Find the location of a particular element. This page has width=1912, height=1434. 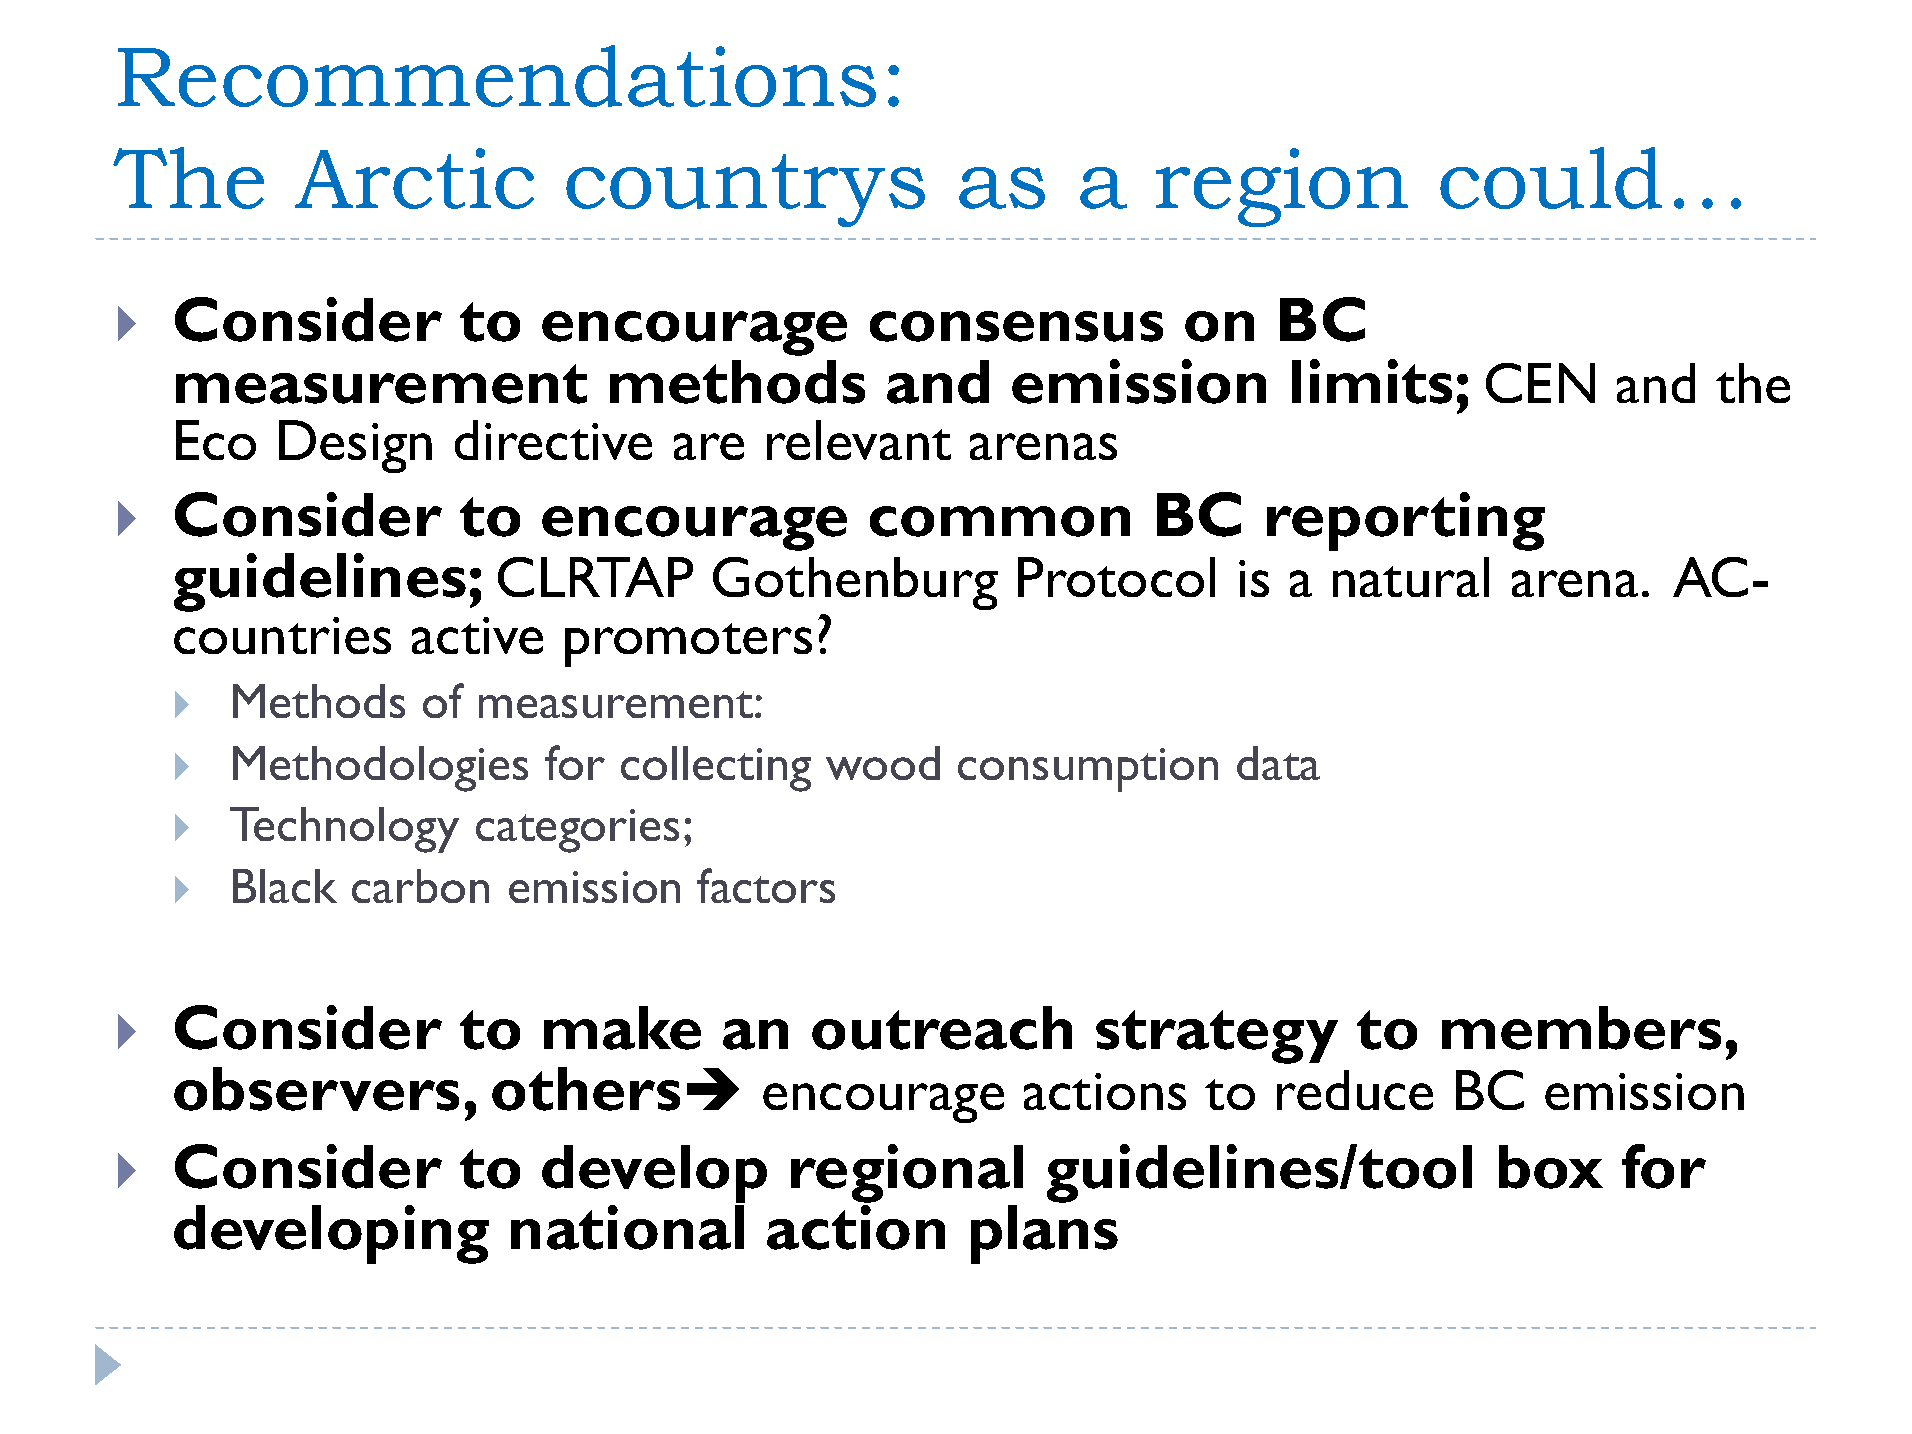

carbon is located at coordinates (420, 886).
